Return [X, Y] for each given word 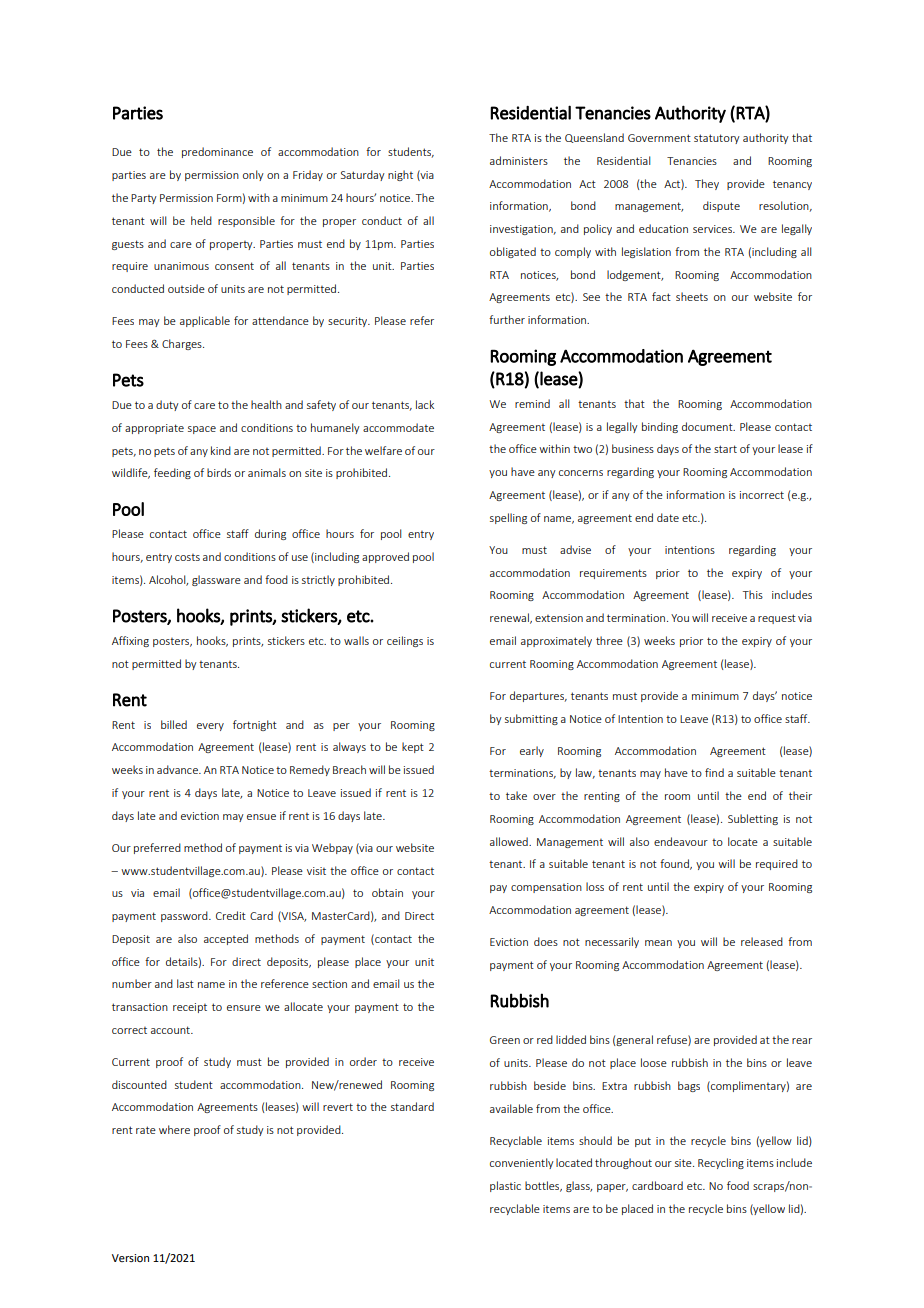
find [714, 772]
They [707, 184]
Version [130, 1258]
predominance [217, 152]
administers [519, 160]
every [210, 727]
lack [425, 404]
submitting [531, 719]
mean [658, 943]
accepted [226, 939]
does [546, 941]
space [202, 430]
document [708, 426]
